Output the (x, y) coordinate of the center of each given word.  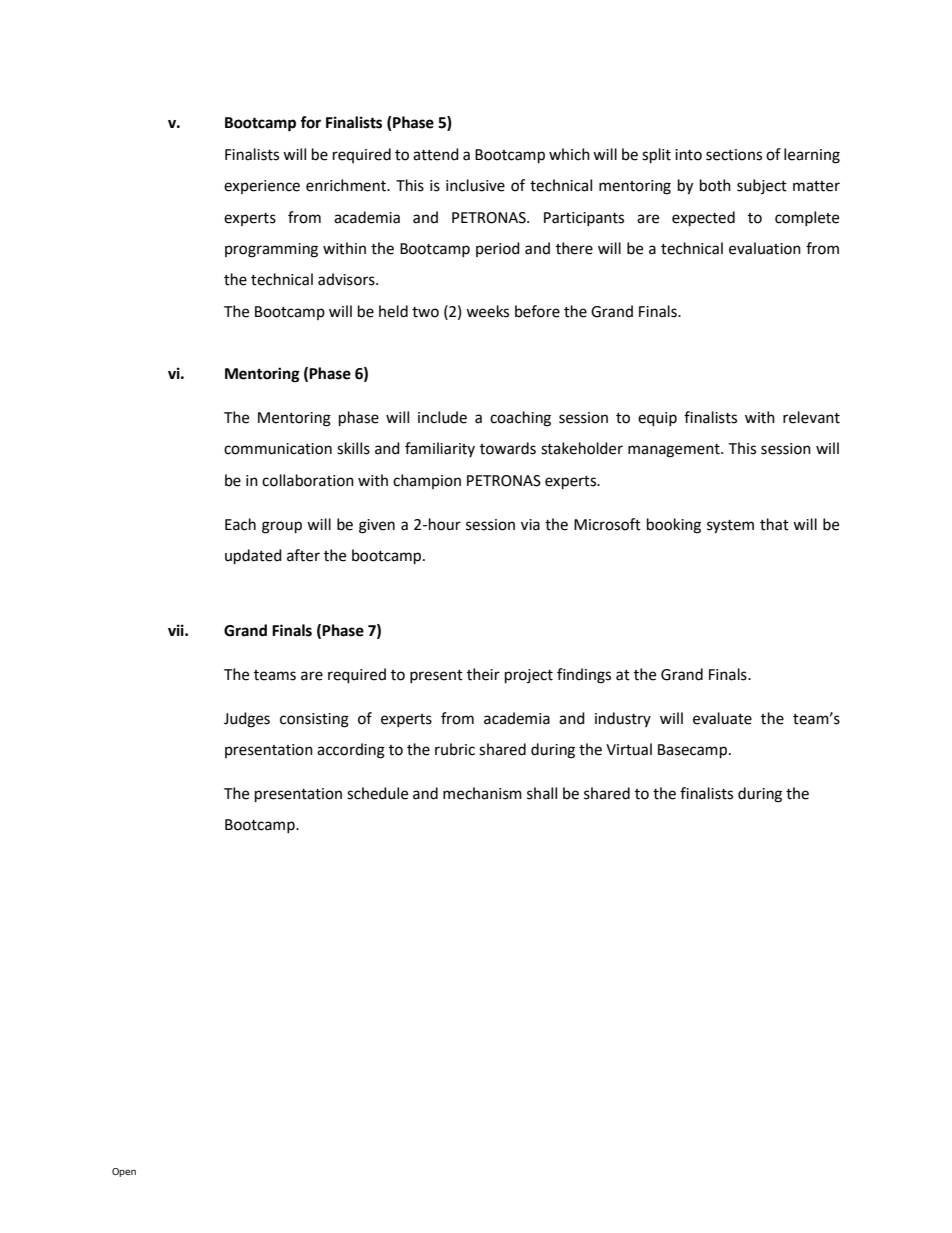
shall (542, 793)
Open (124, 1172)
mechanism (482, 793)
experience (262, 187)
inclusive (475, 185)
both (715, 185)
